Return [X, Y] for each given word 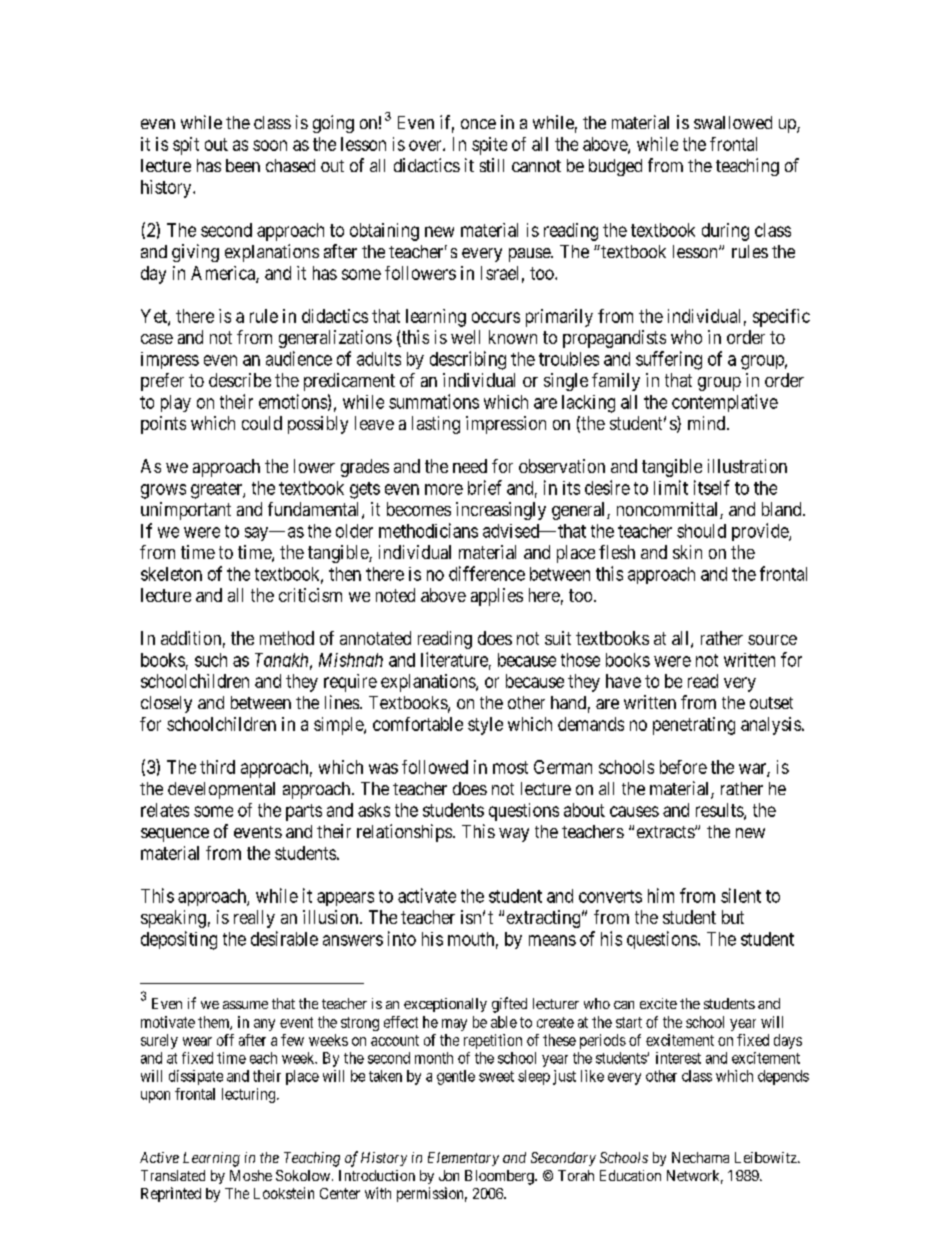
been [243, 165]
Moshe [251, 1175]
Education [630, 1175]
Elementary [463, 1159]
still [492, 165]
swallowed [733, 122]
